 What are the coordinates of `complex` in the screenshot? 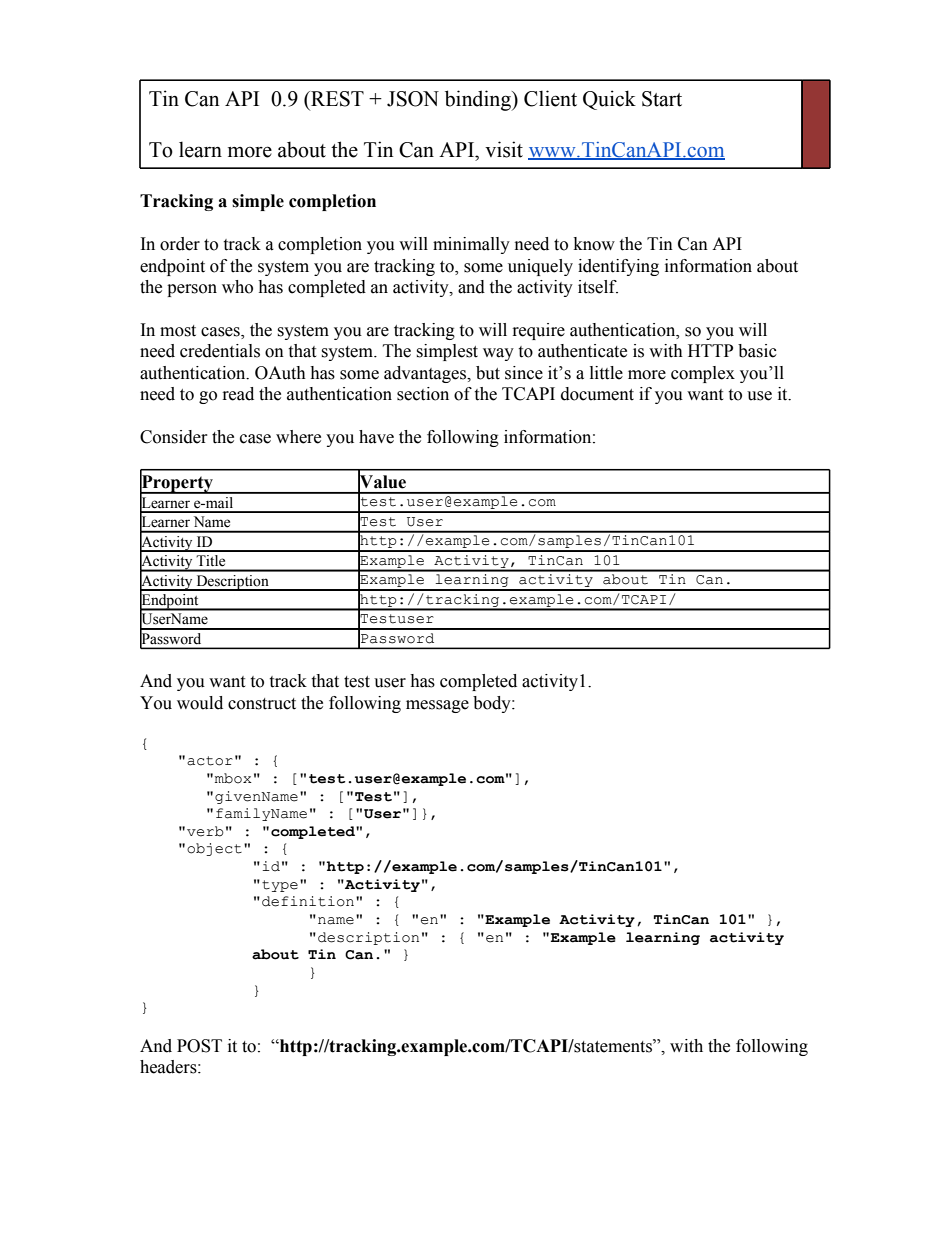 It's located at (703, 374).
